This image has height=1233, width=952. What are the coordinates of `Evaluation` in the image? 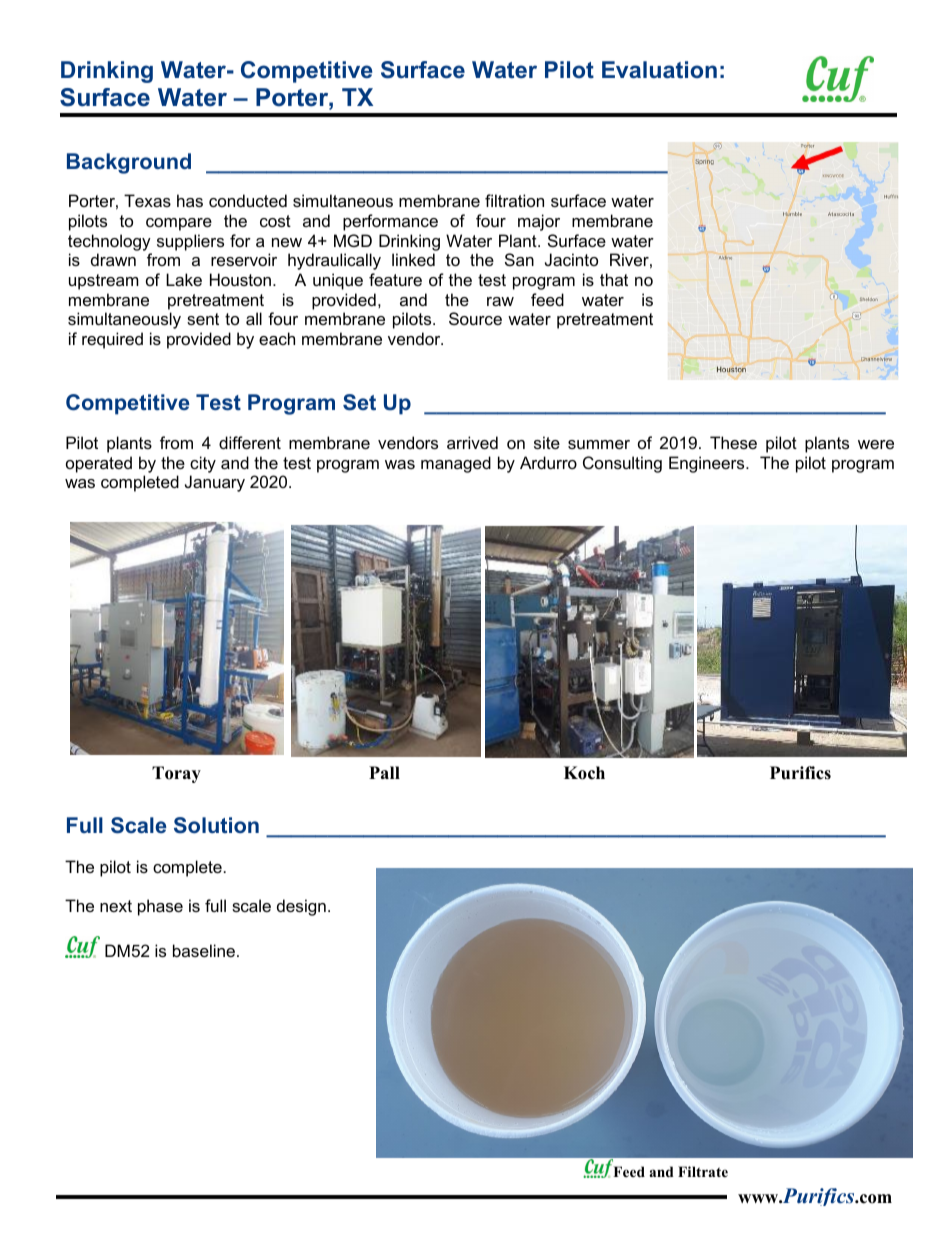 It's located at (659, 69).
